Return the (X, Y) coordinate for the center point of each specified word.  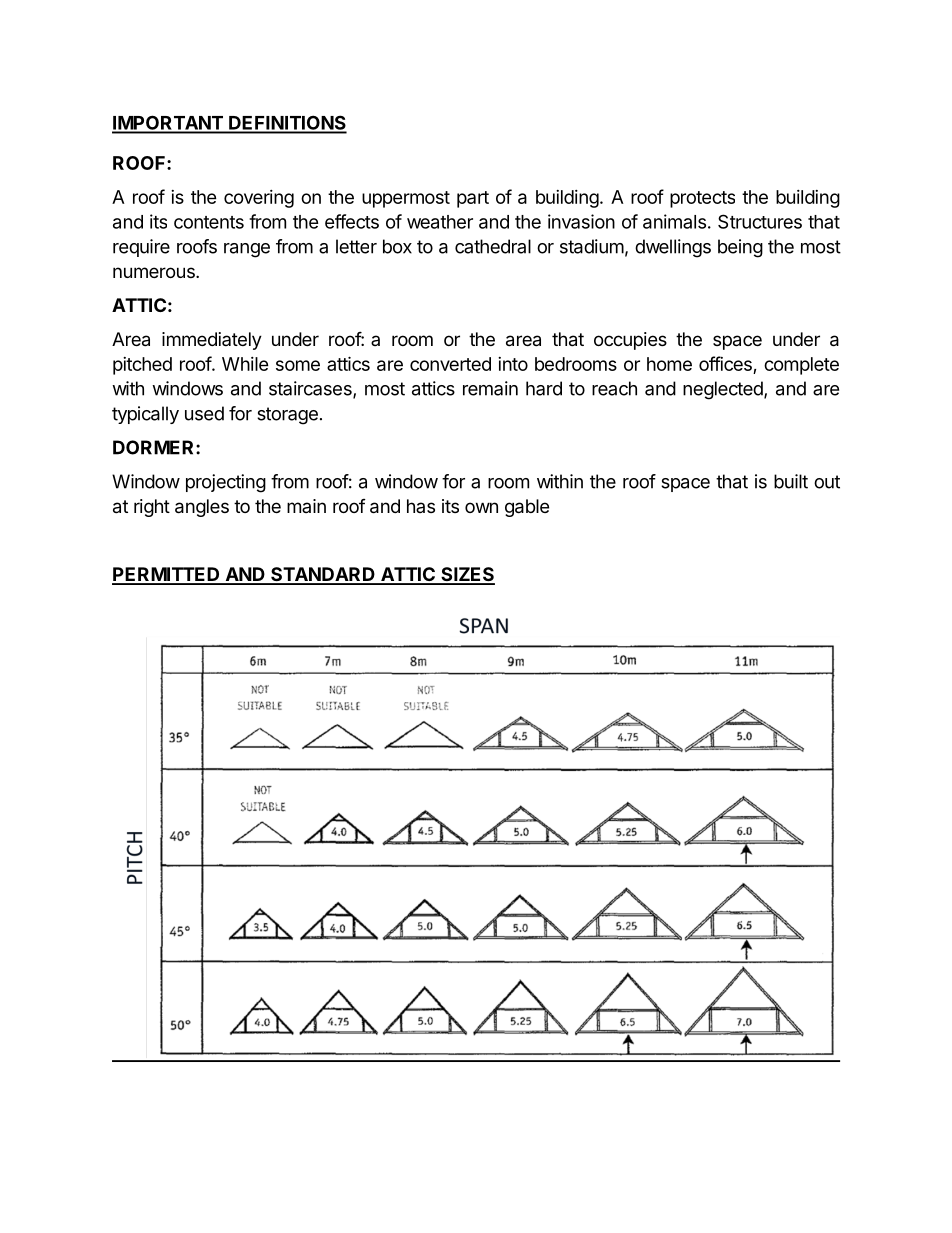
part (473, 199)
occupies (630, 341)
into (513, 364)
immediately (212, 341)
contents (209, 222)
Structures (760, 221)
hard (544, 388)
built (791, 481)
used (204, 413)
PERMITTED (167, 575)
